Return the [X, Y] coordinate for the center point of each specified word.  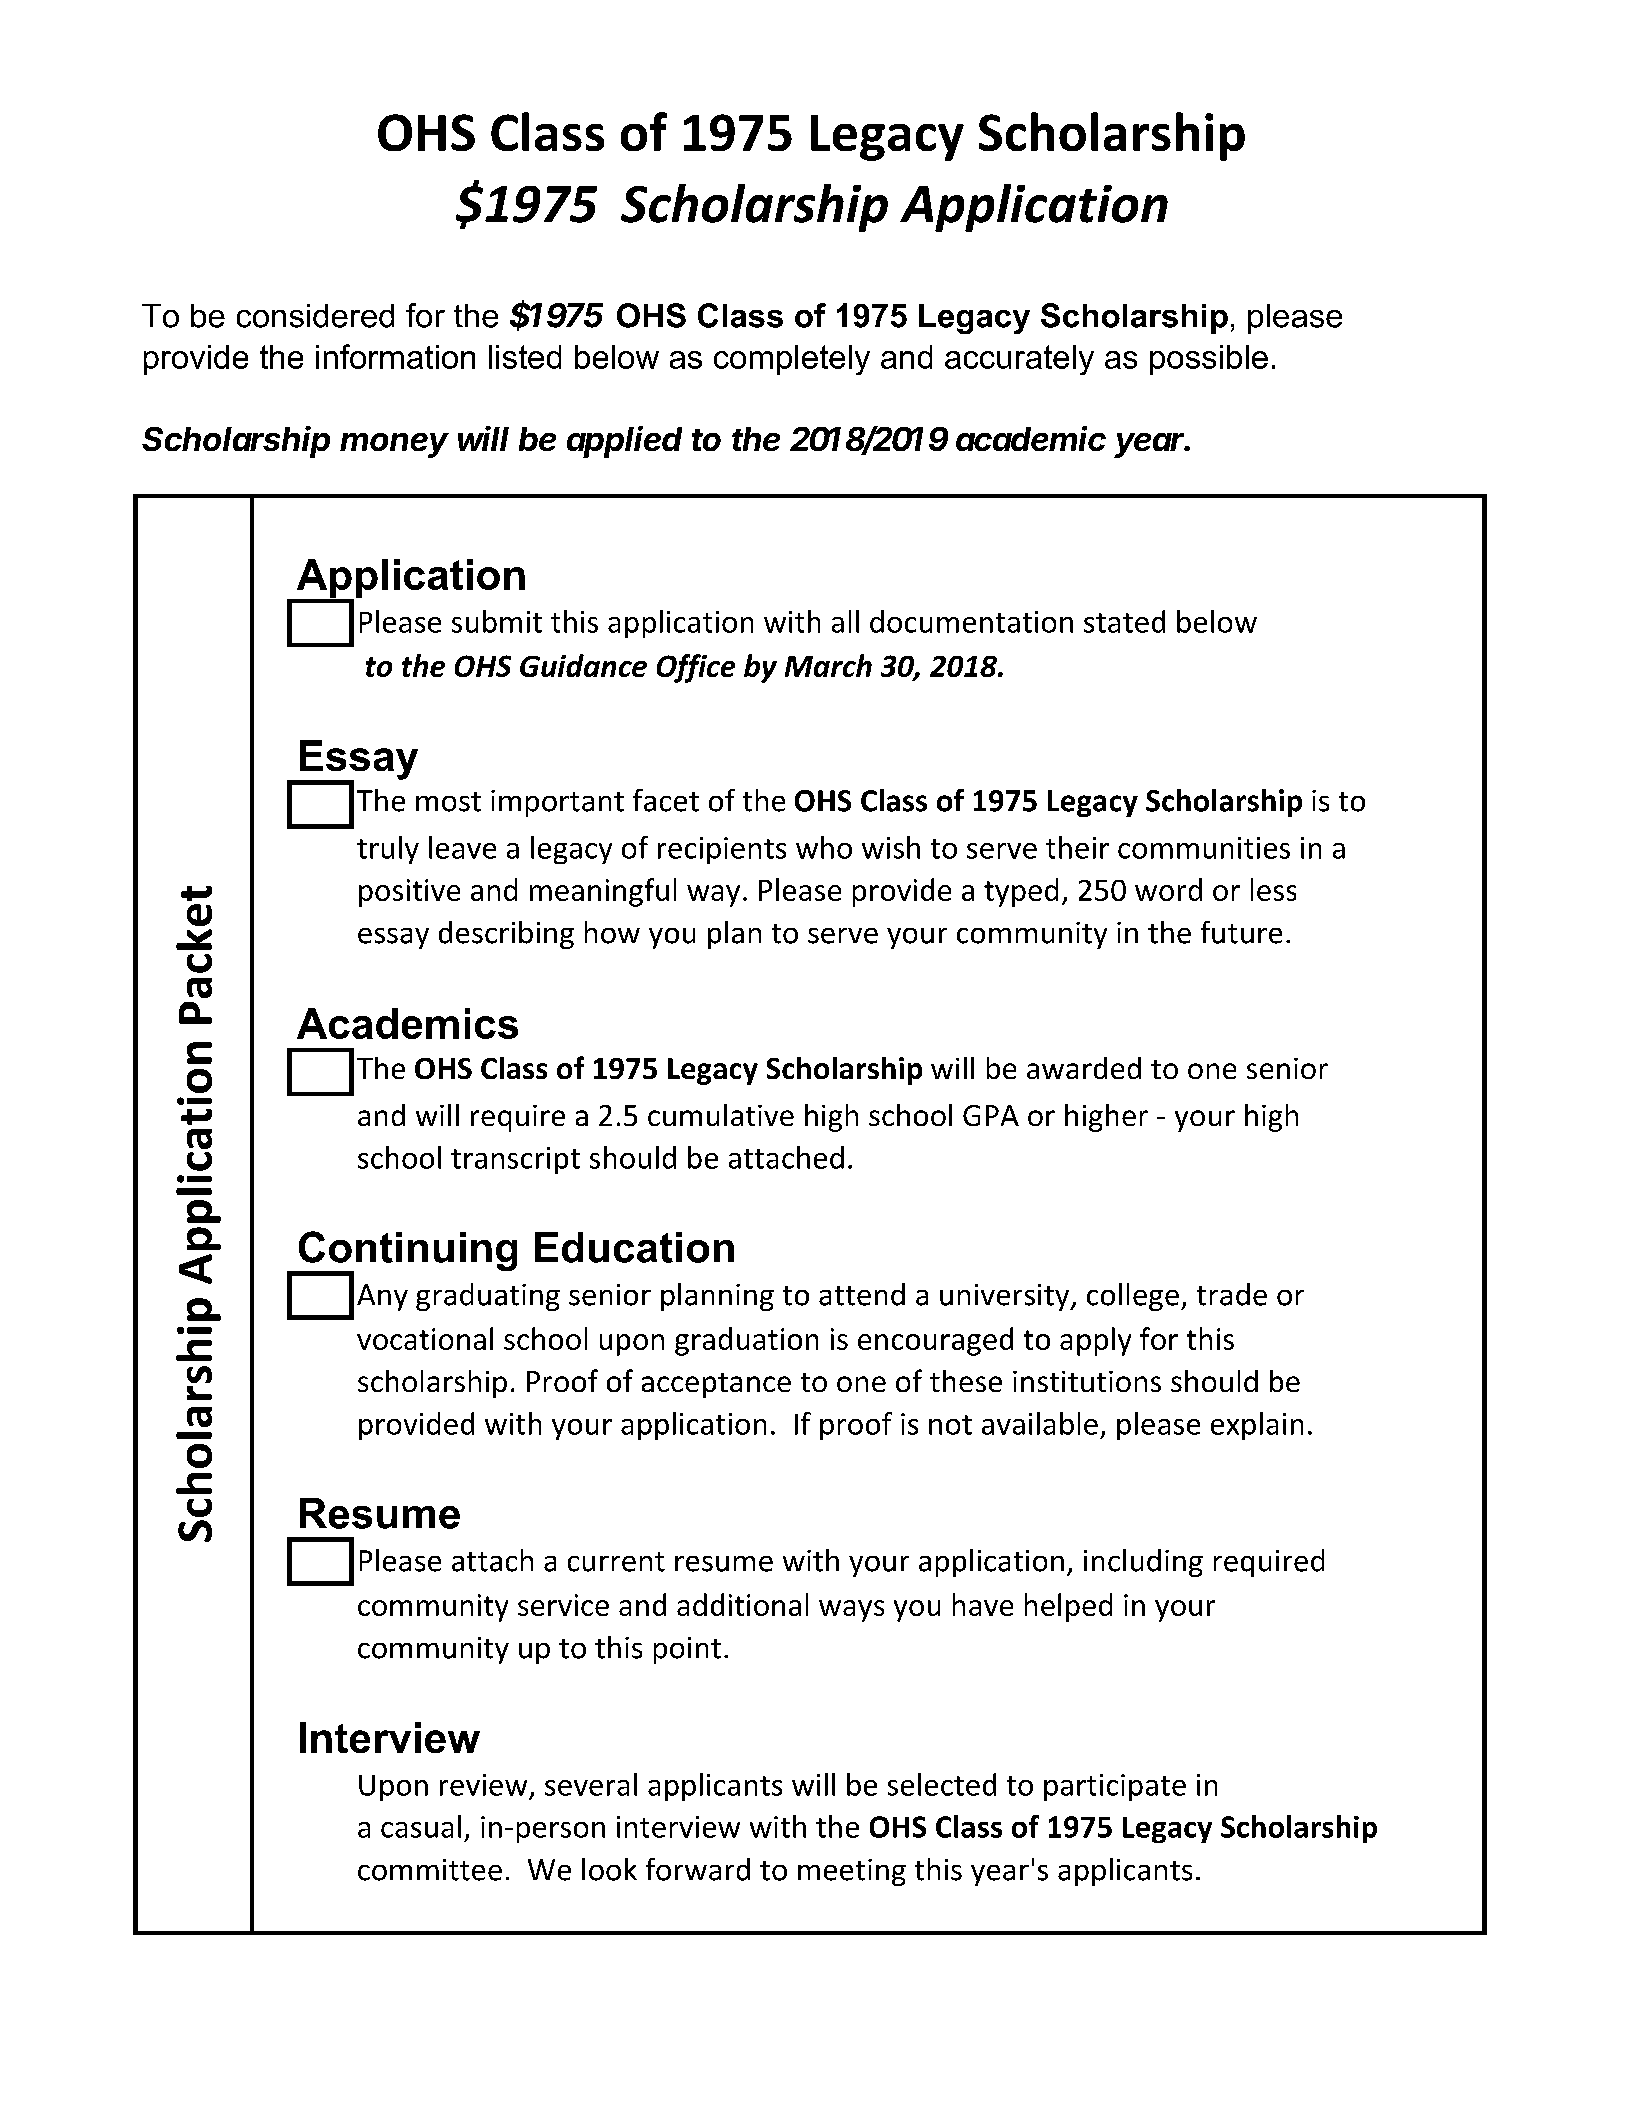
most [448, 802]
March [828, 665]
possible [1209, 360]
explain [1257, 1426]
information [395, 356]
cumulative [721, 1115]
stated [1124, 621]
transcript [515, 1160]
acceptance [716, 1385]
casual [421, 1826]
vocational [425, 1338]
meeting [852, 1872]
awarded [1084, 1068]
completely [792, 360]
